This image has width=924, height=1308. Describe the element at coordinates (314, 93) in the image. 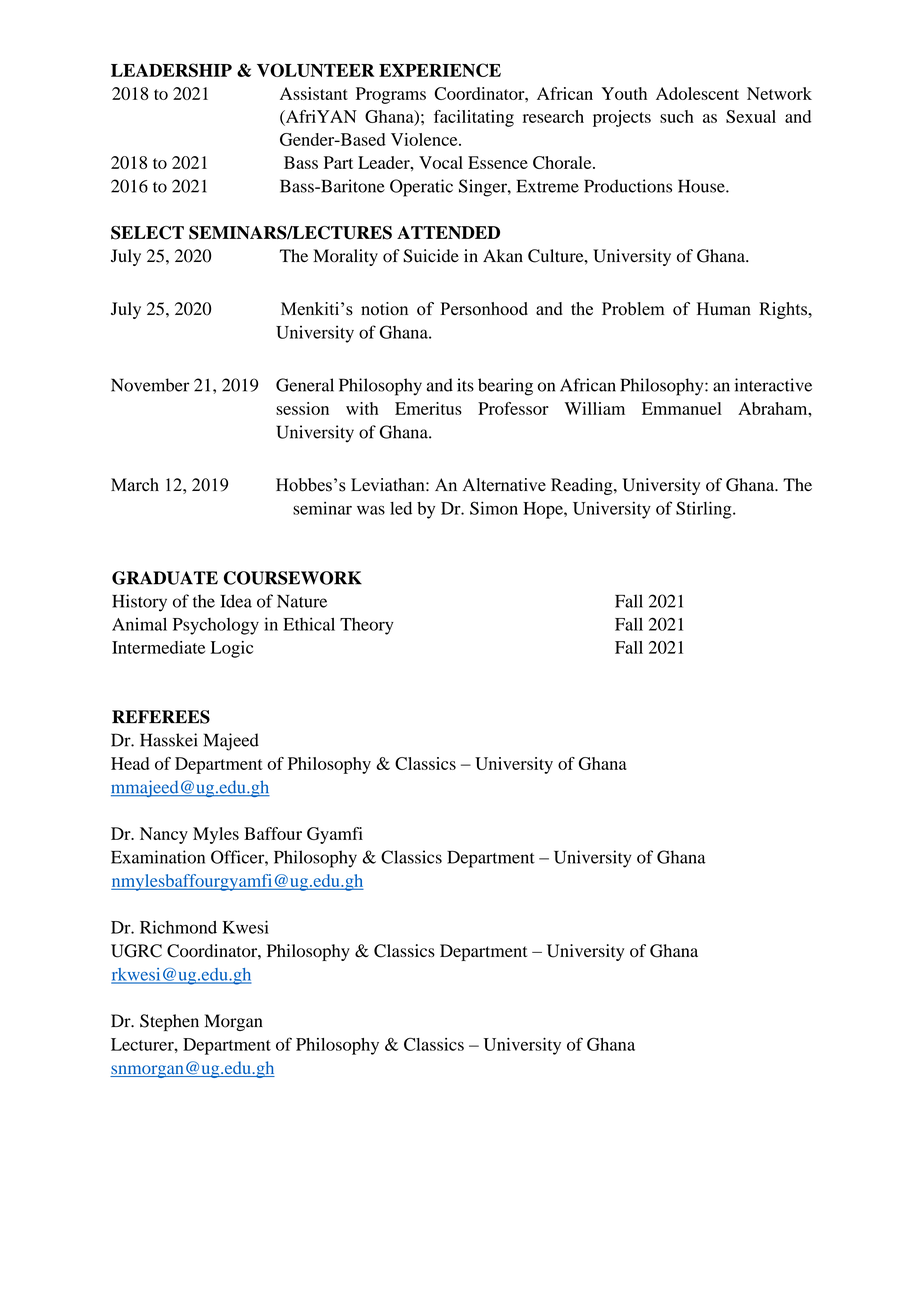

I see `Assistant` at that location.
